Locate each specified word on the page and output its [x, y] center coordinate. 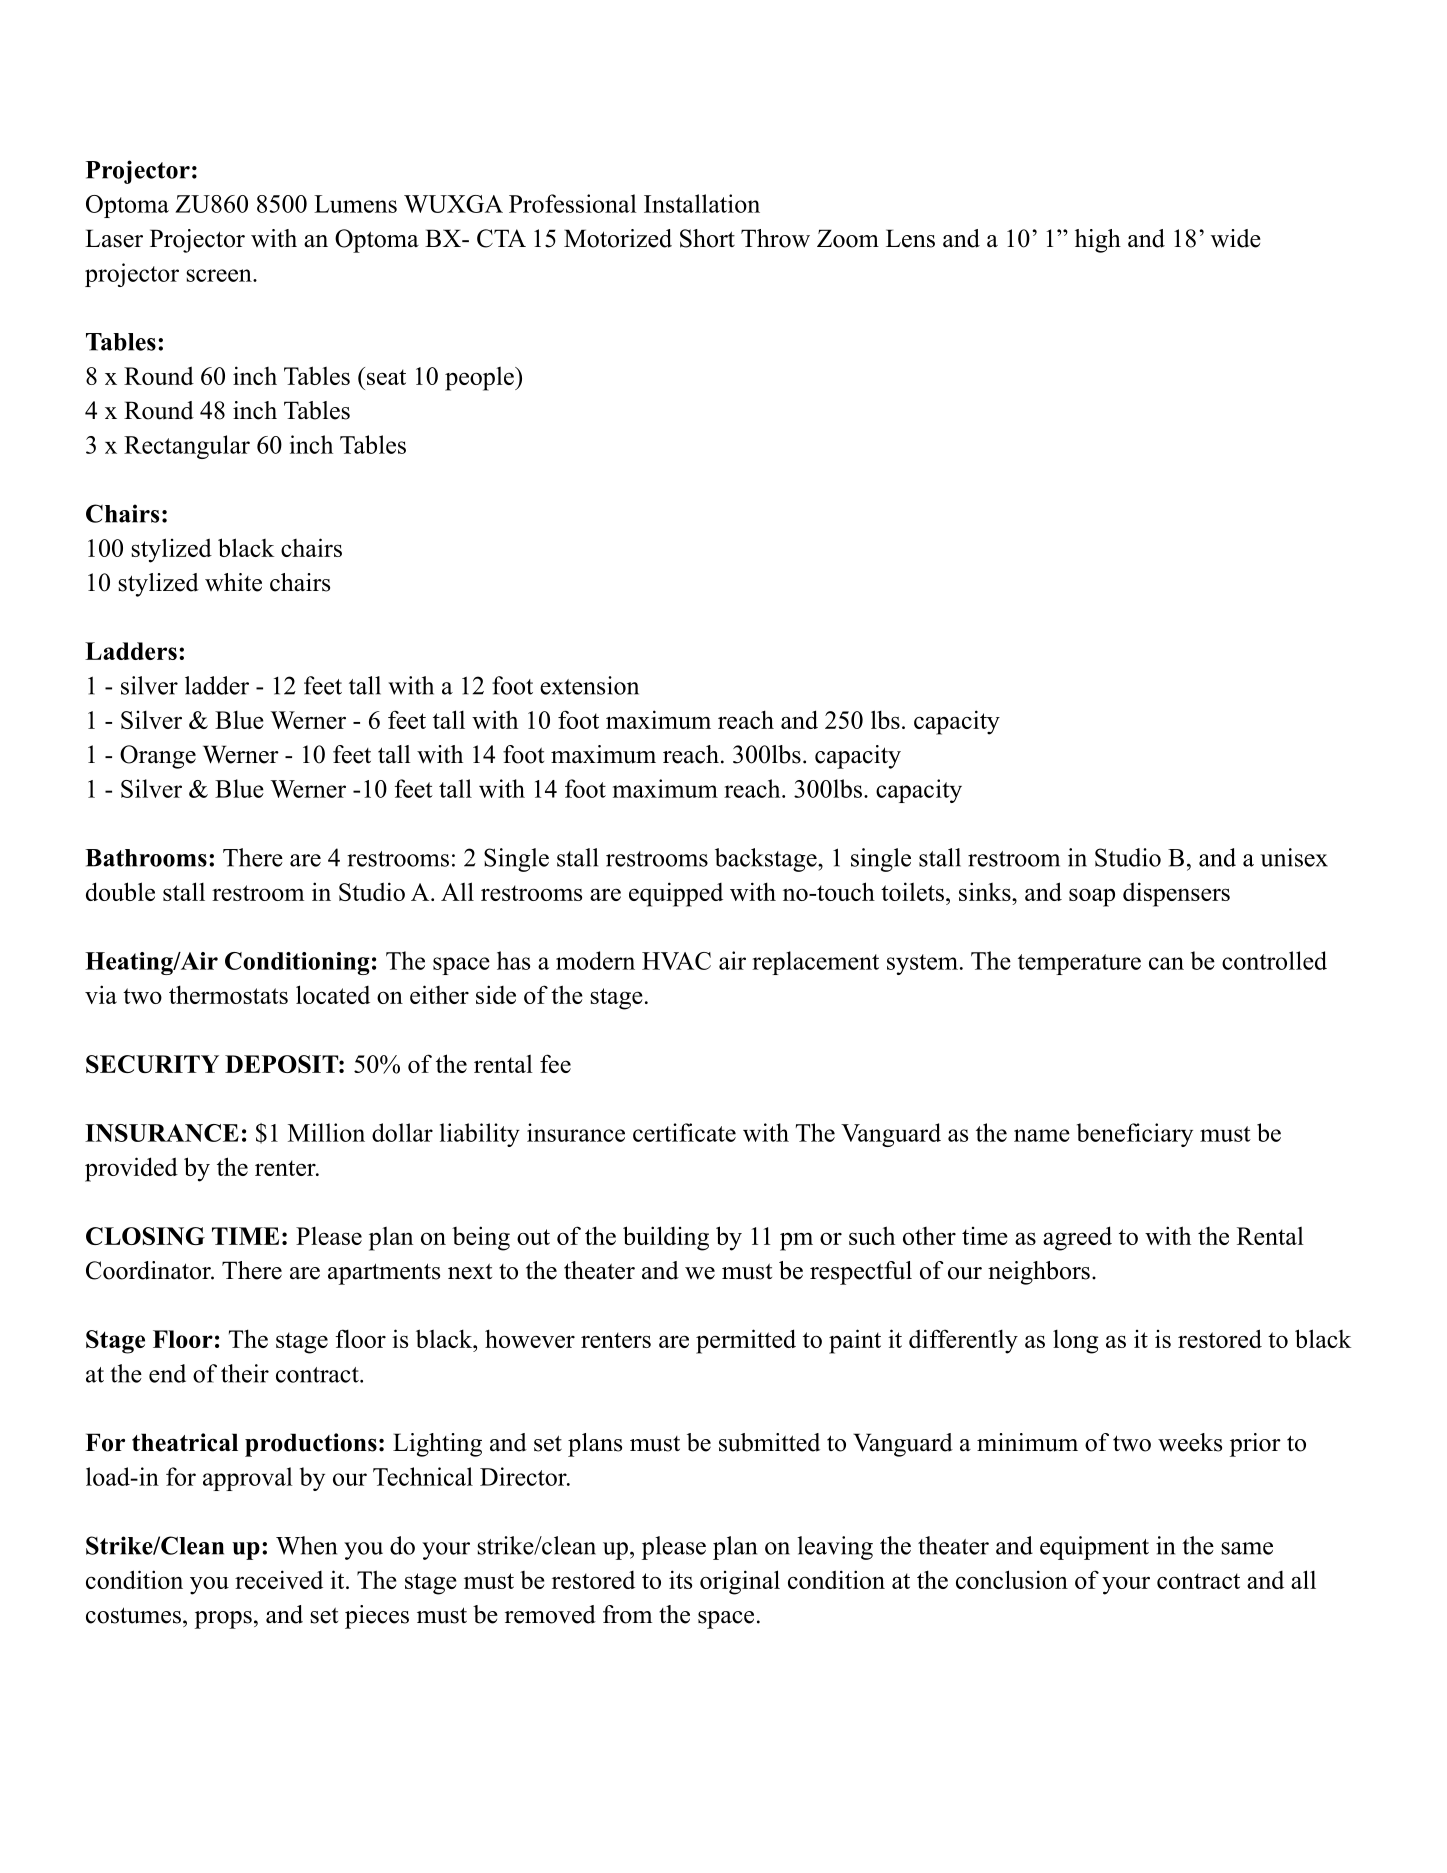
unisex [1294, 857]
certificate [684, 1132]
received [279, 1579]
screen [220, 275]
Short [707, 238]
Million [326, 1132]
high [1098, 241]
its [680, 1579]
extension [589, 685]
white [233, 582]
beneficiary [1135, 1135]
